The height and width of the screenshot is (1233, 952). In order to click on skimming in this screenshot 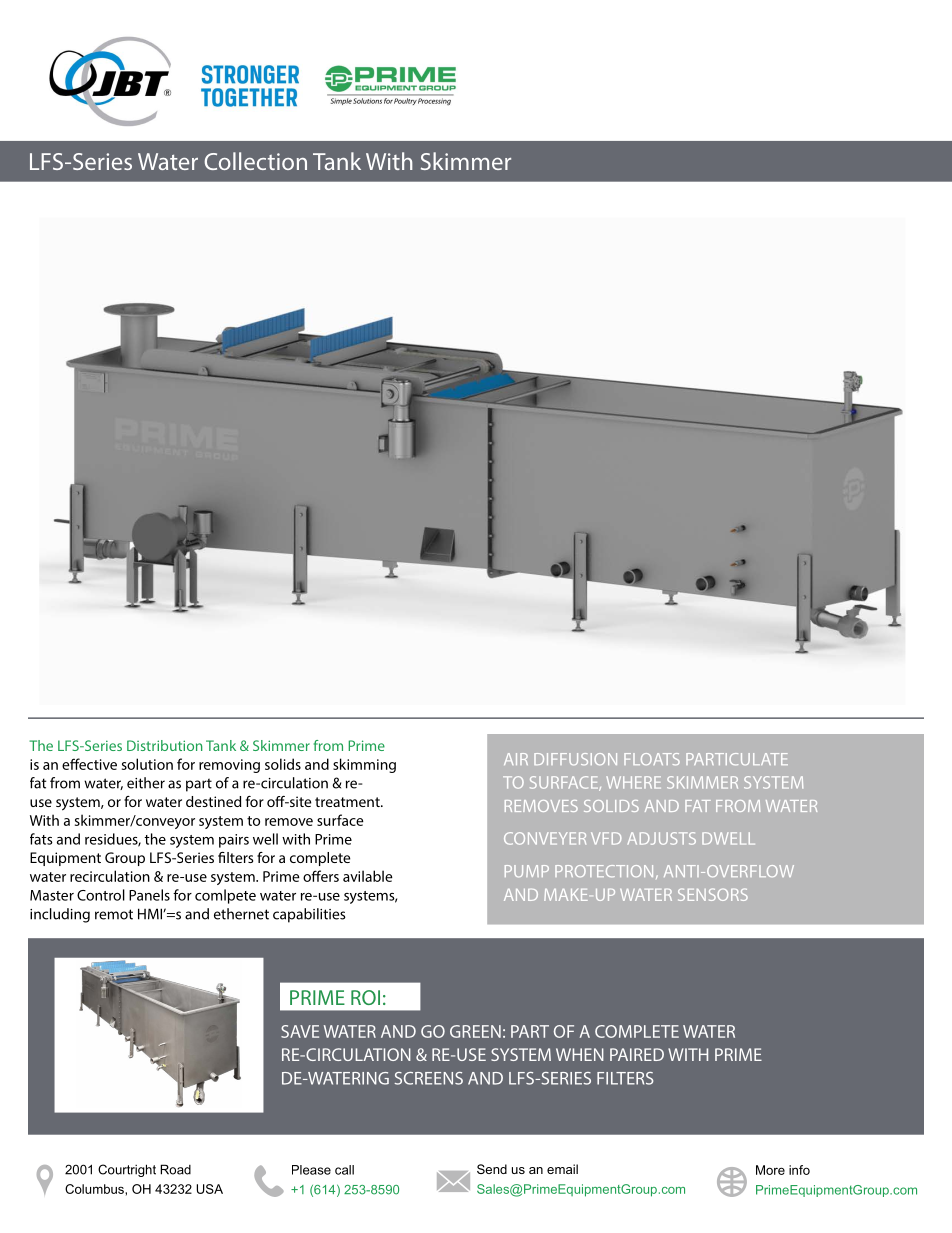, I will do `click(364, 765)`.
